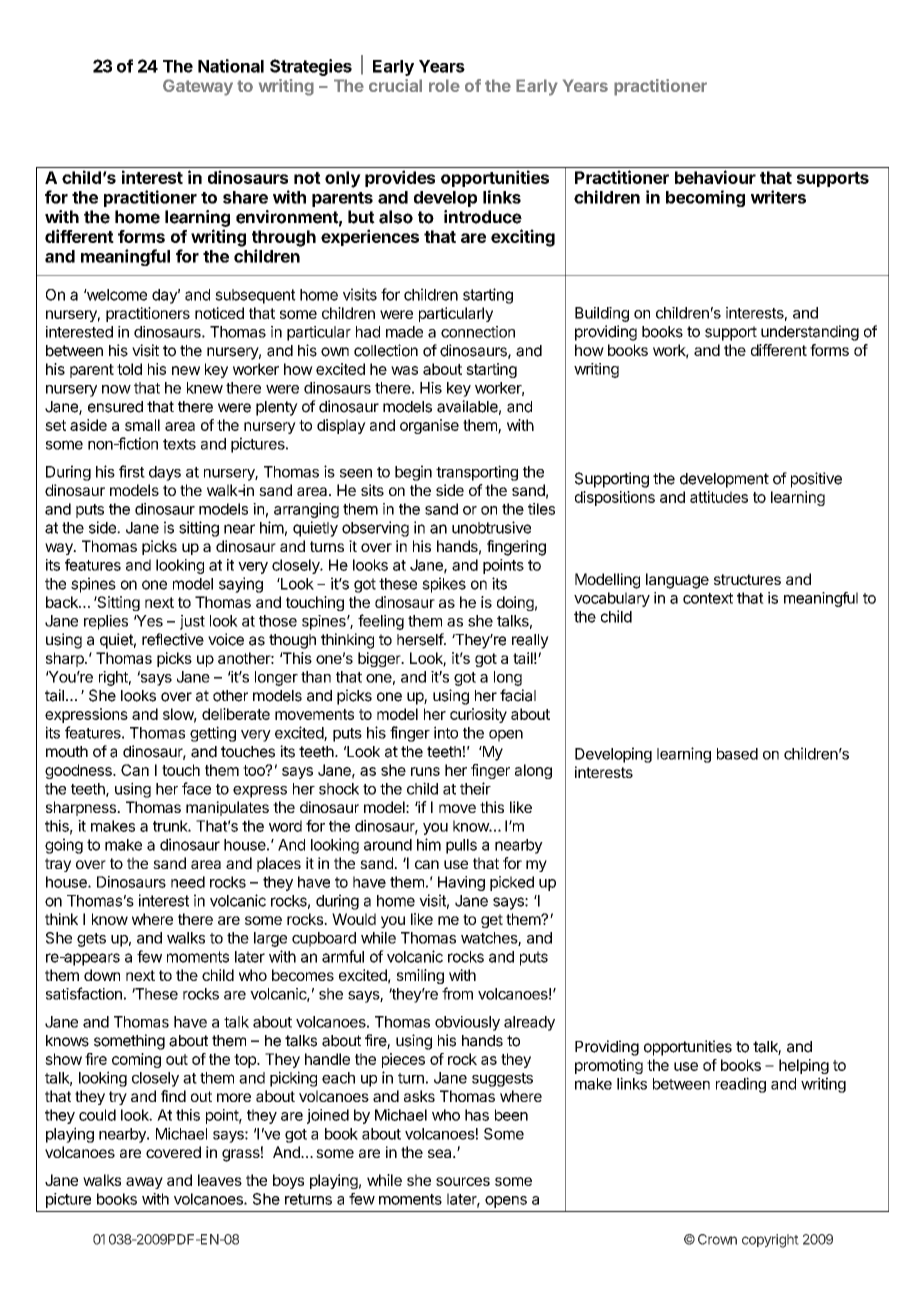 The height and width of the screenshot is (1308, 924). What do you see at coordinates (198, 87) in the screenshot?
I see `Gateway` at bounding box center [198, 87].
